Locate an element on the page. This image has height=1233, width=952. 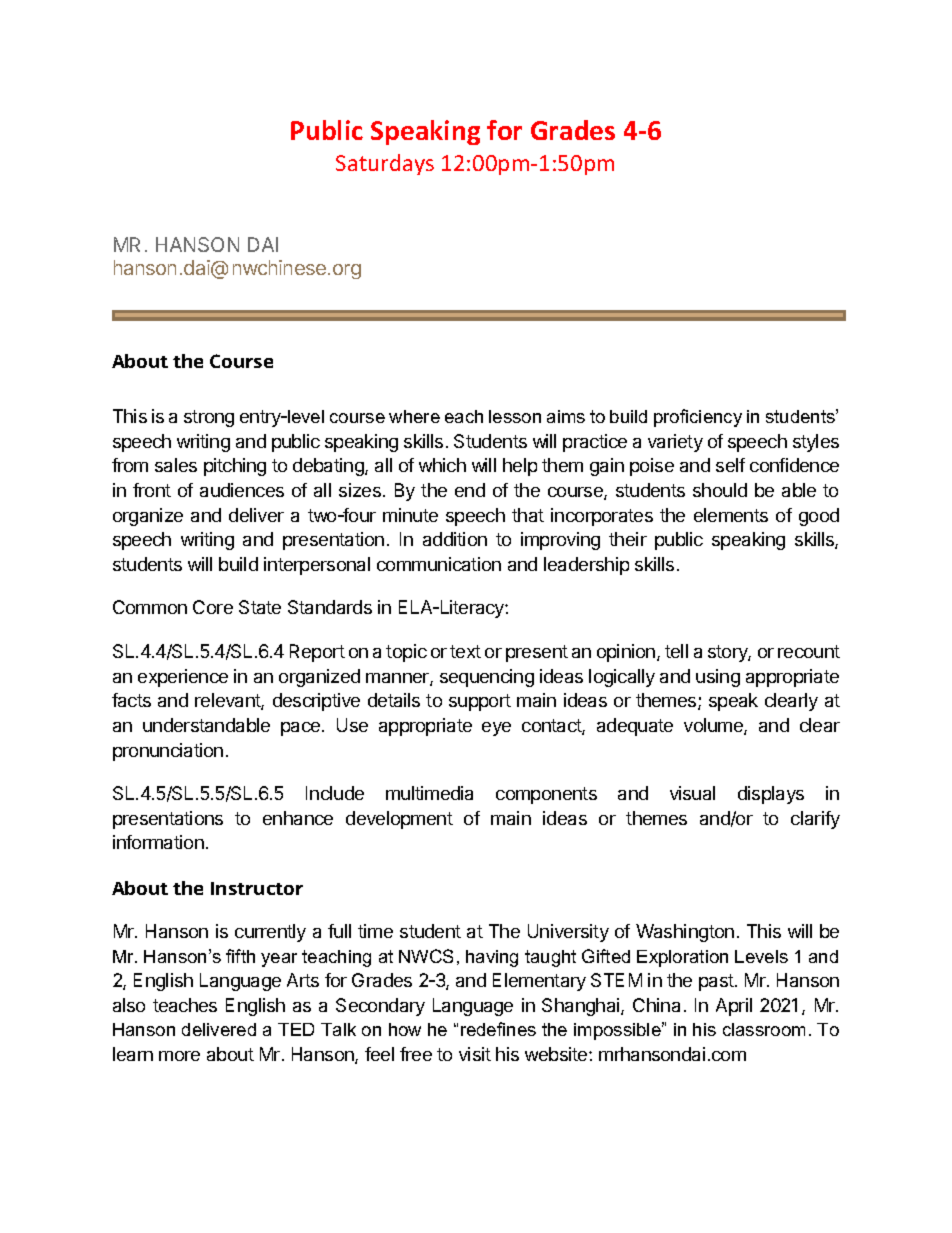
text is located at coordinates (465, 651).
